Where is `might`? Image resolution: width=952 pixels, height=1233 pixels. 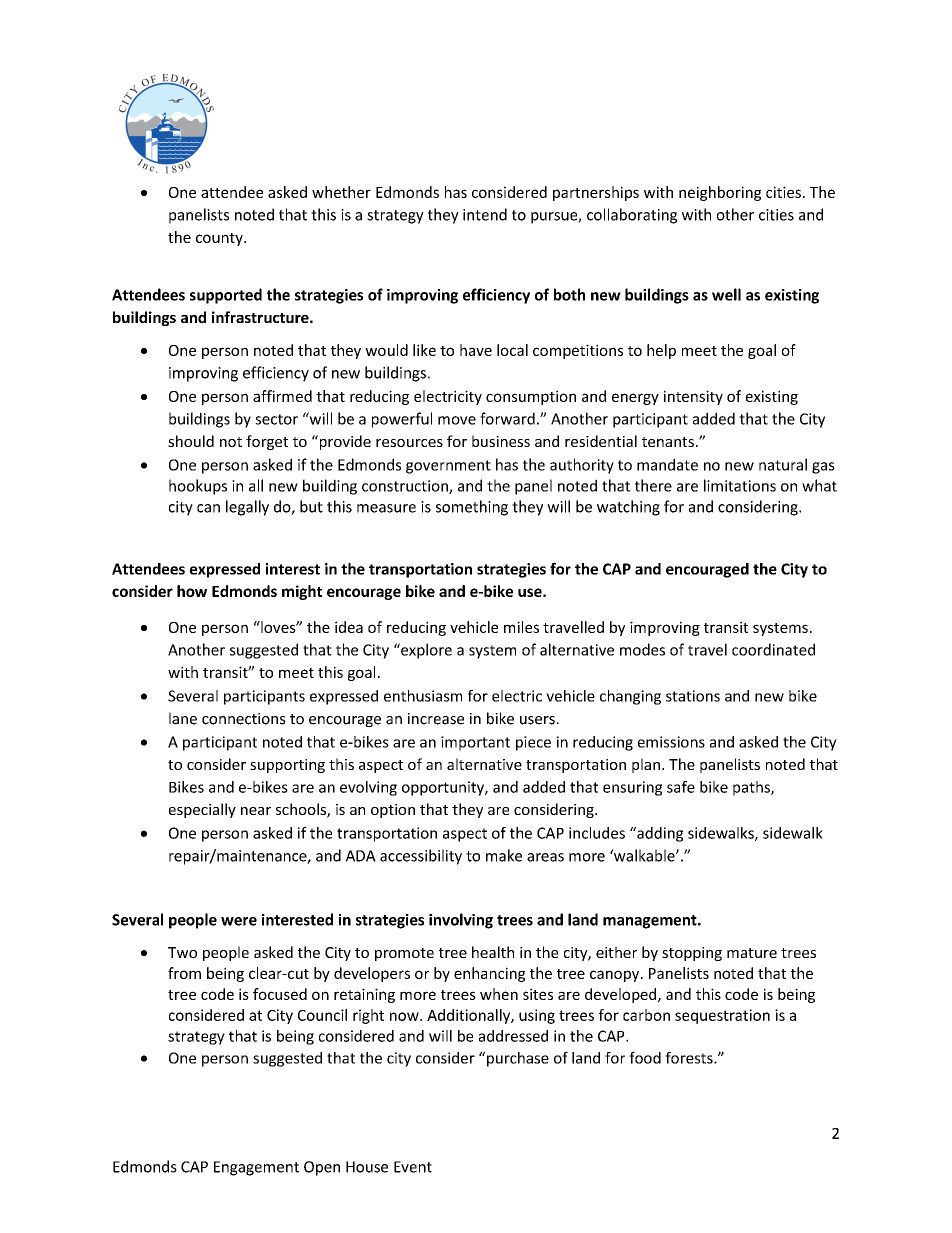
might is located at coordinates (302, 592).
